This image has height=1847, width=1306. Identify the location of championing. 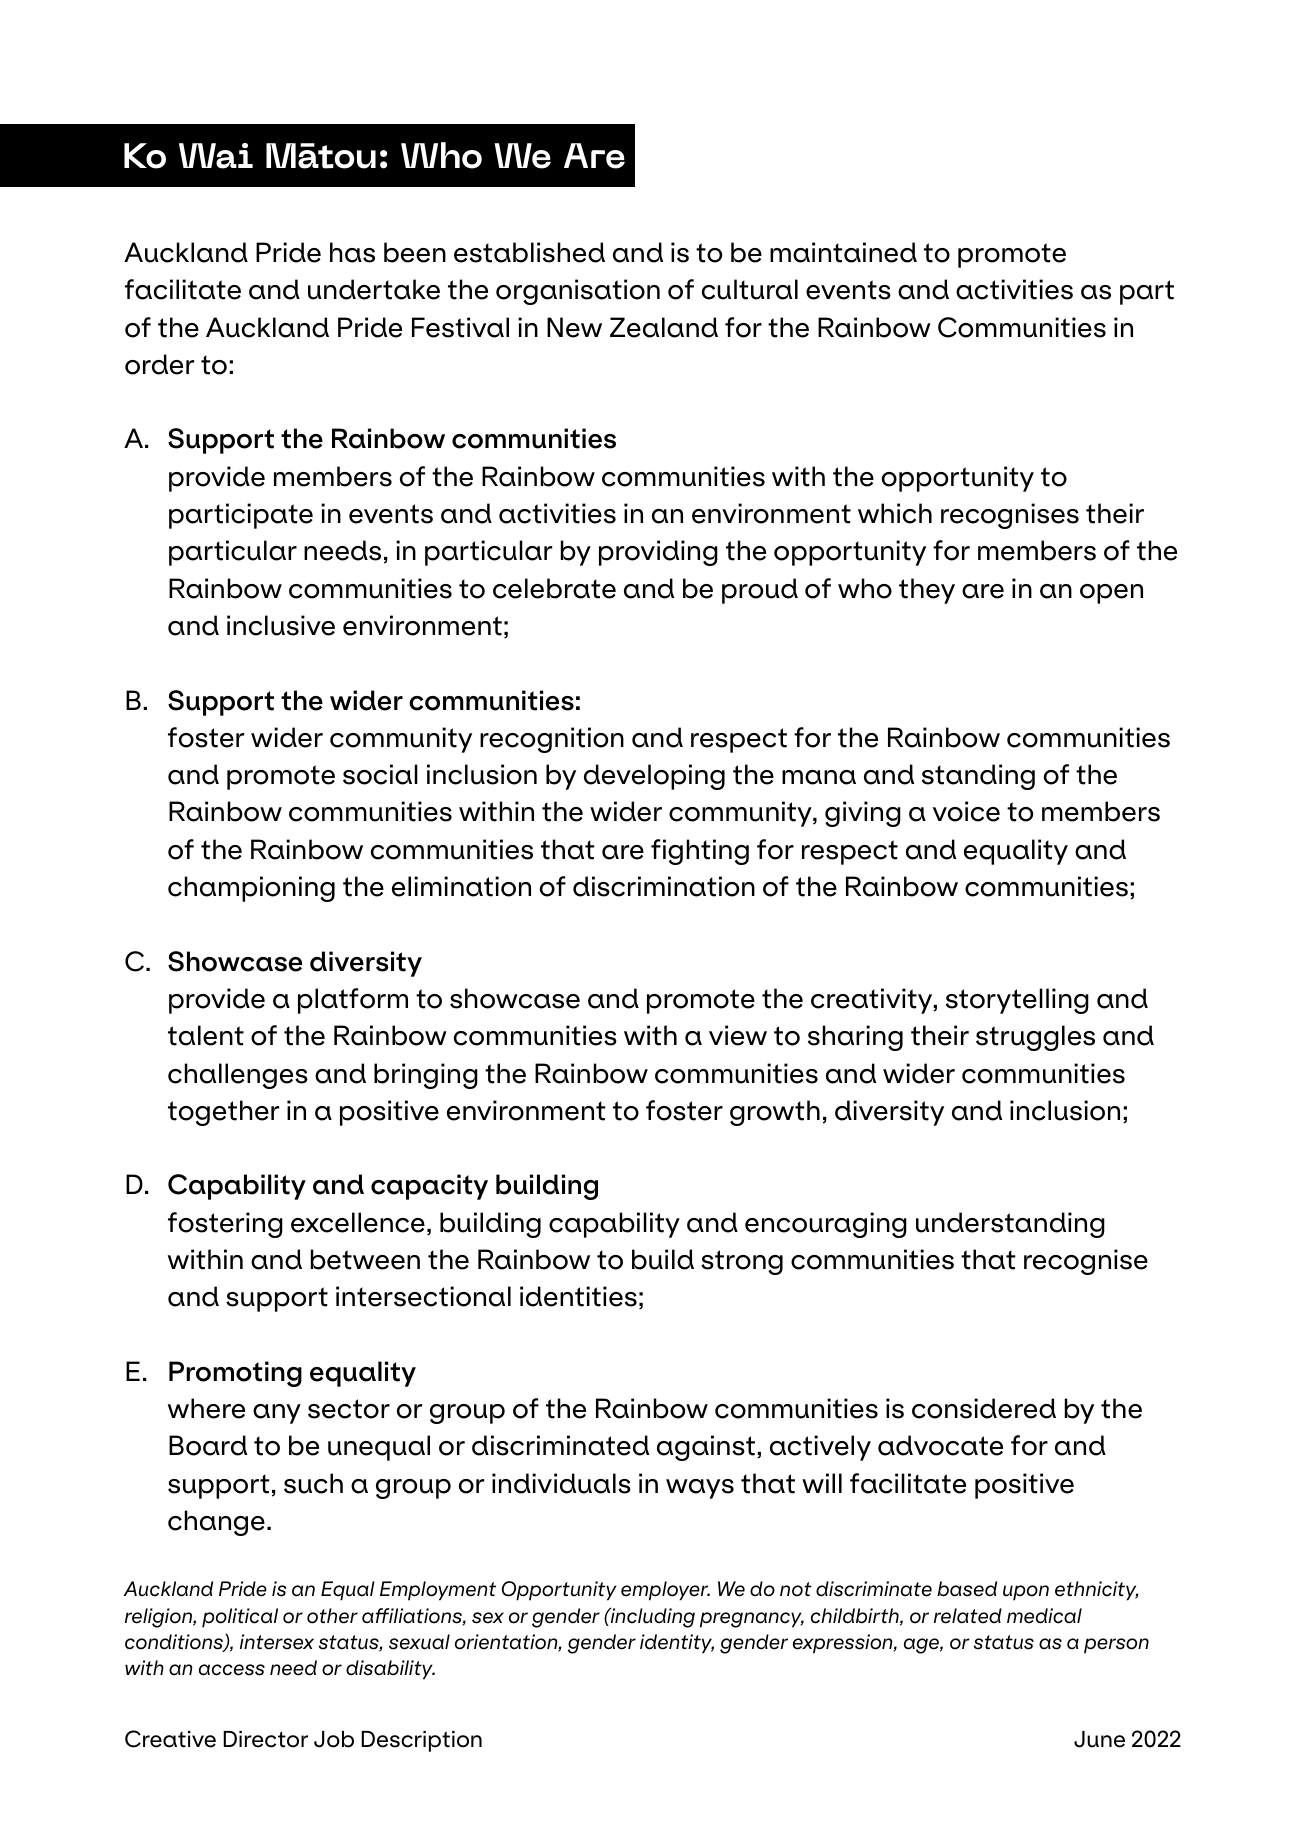
(251, 889).
